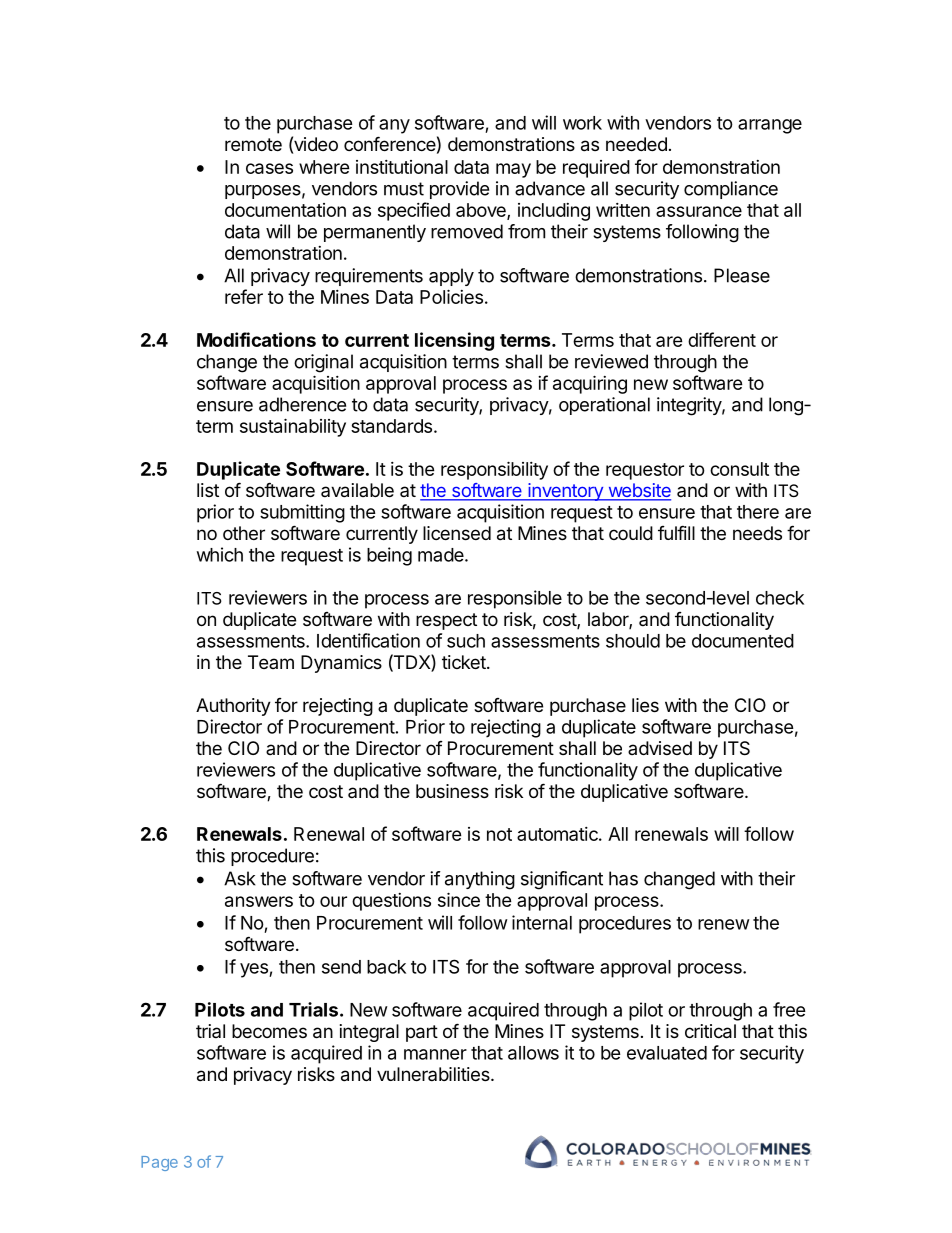  I want to click on may, so click(513, 170).
